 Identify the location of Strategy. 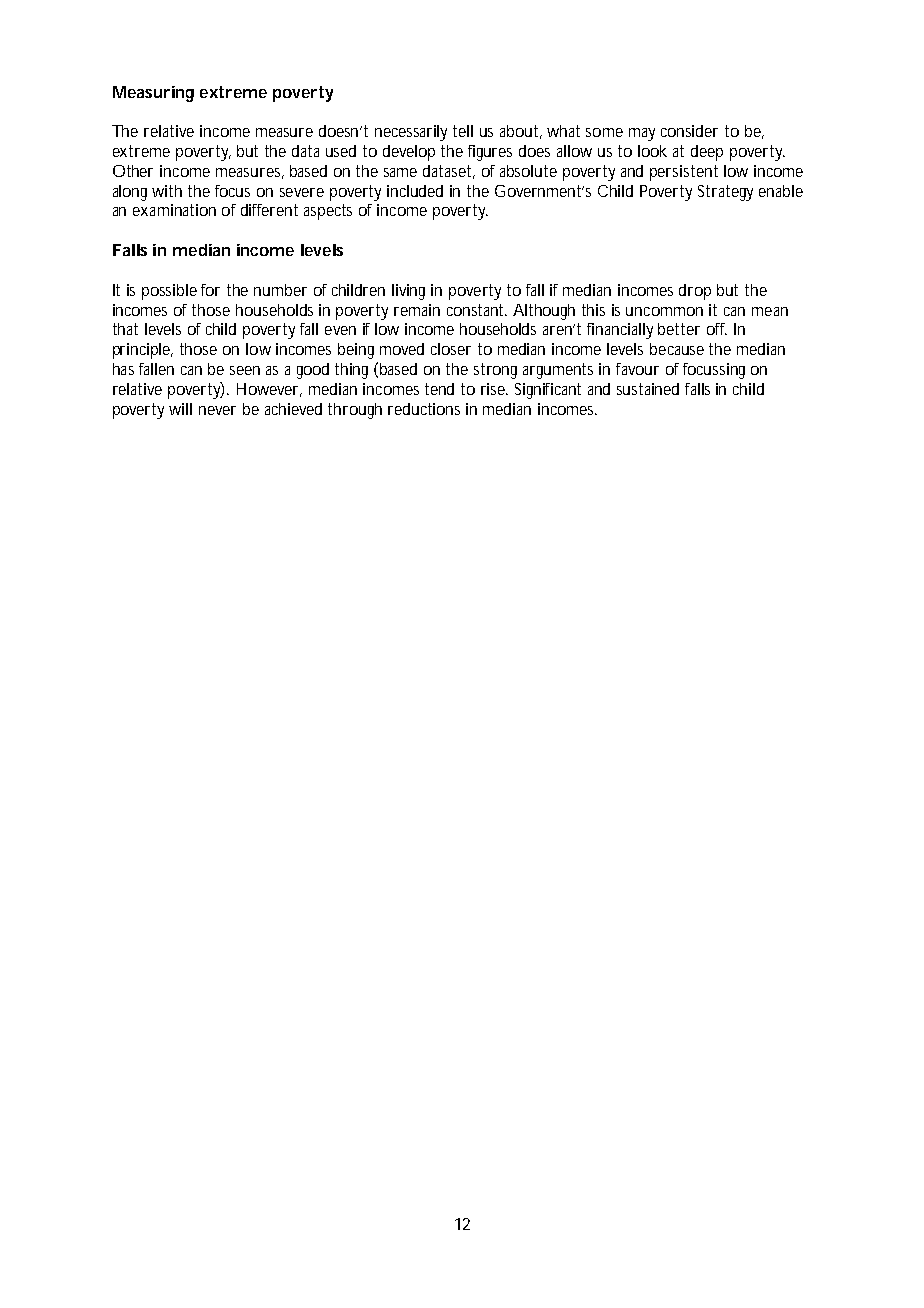
(725, 193).
